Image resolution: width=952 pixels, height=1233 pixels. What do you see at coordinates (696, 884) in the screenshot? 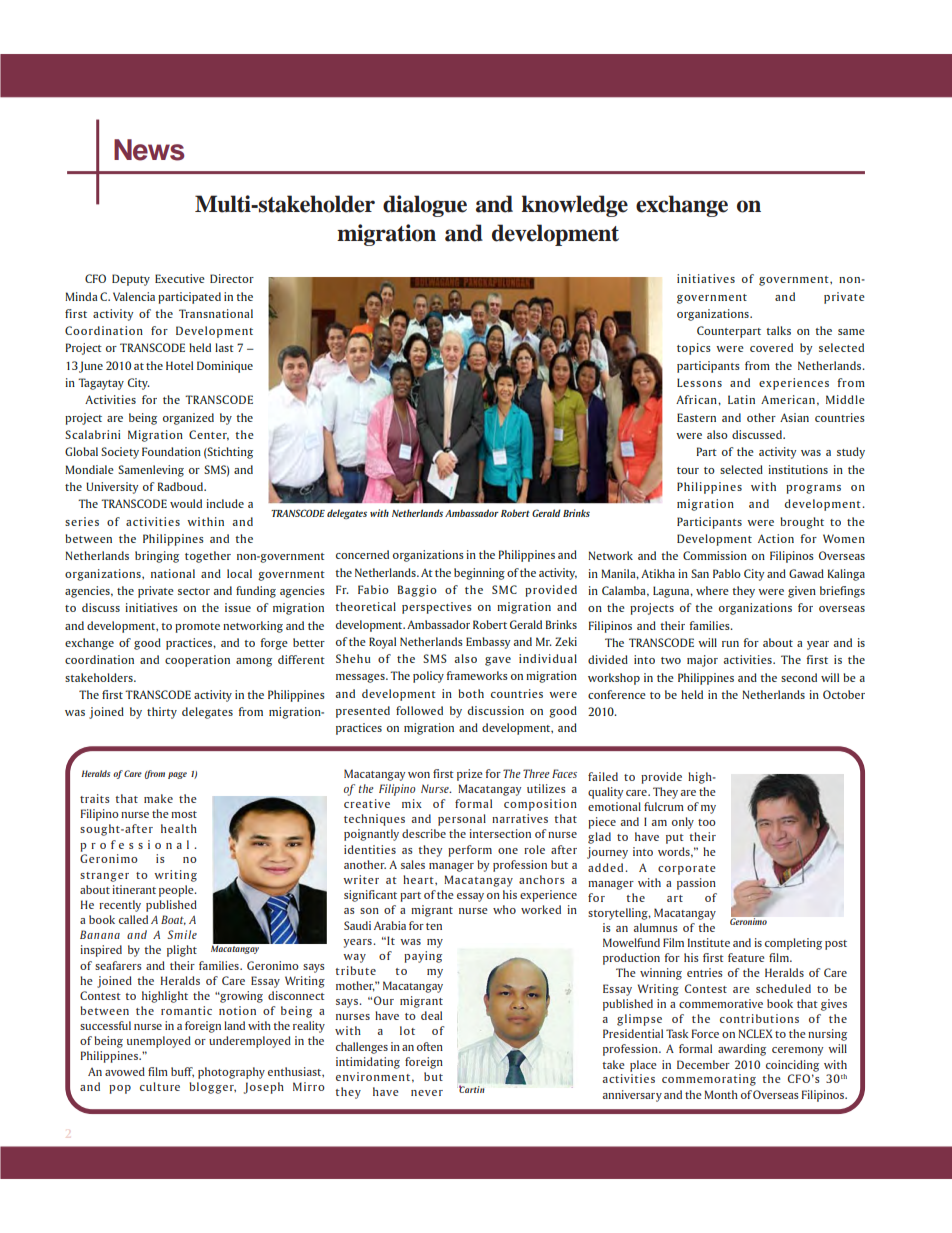
I see `passion` at bounding box center [696, 884].
